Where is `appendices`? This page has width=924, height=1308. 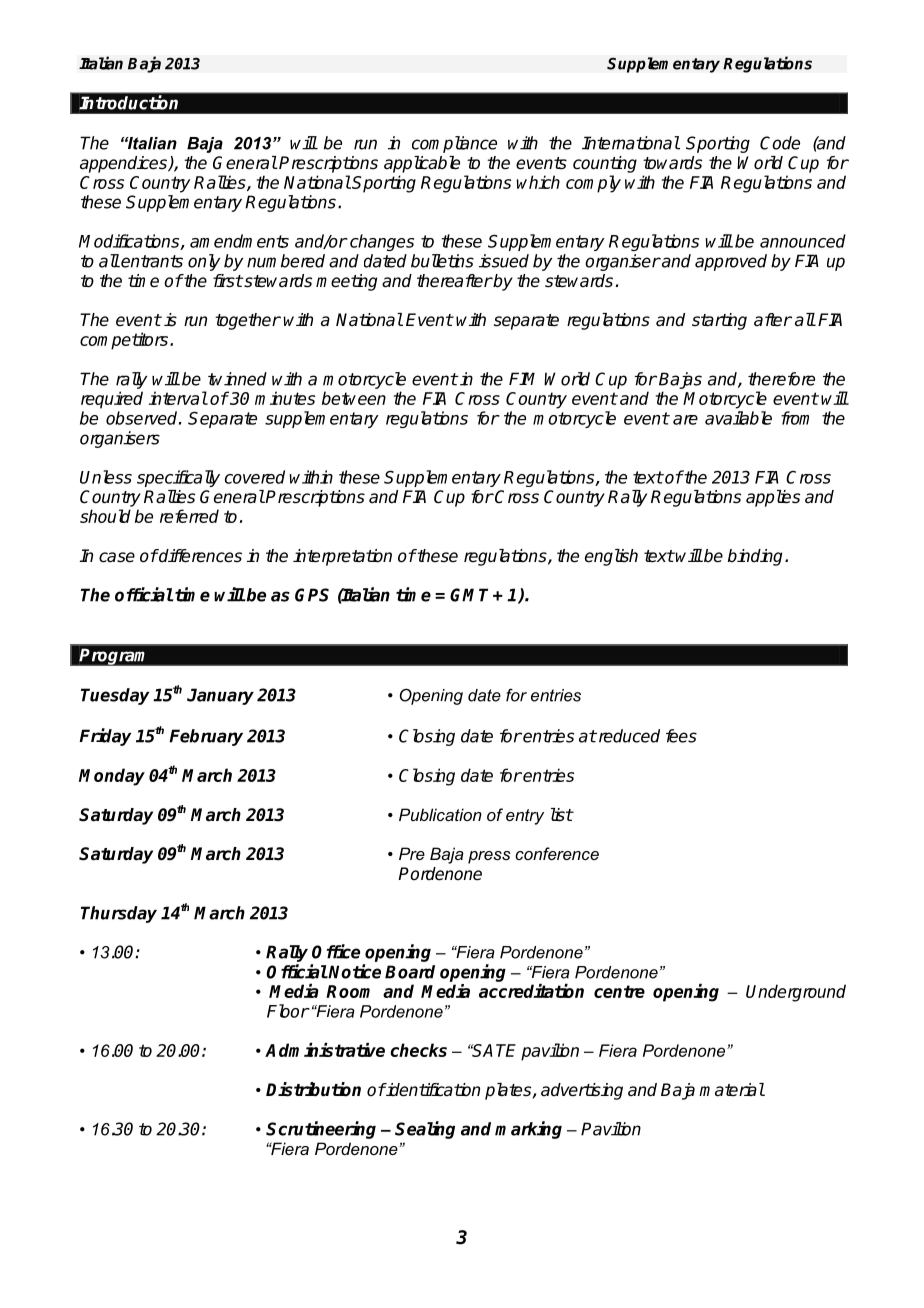 appendices is located at coordinates (125, 164).
